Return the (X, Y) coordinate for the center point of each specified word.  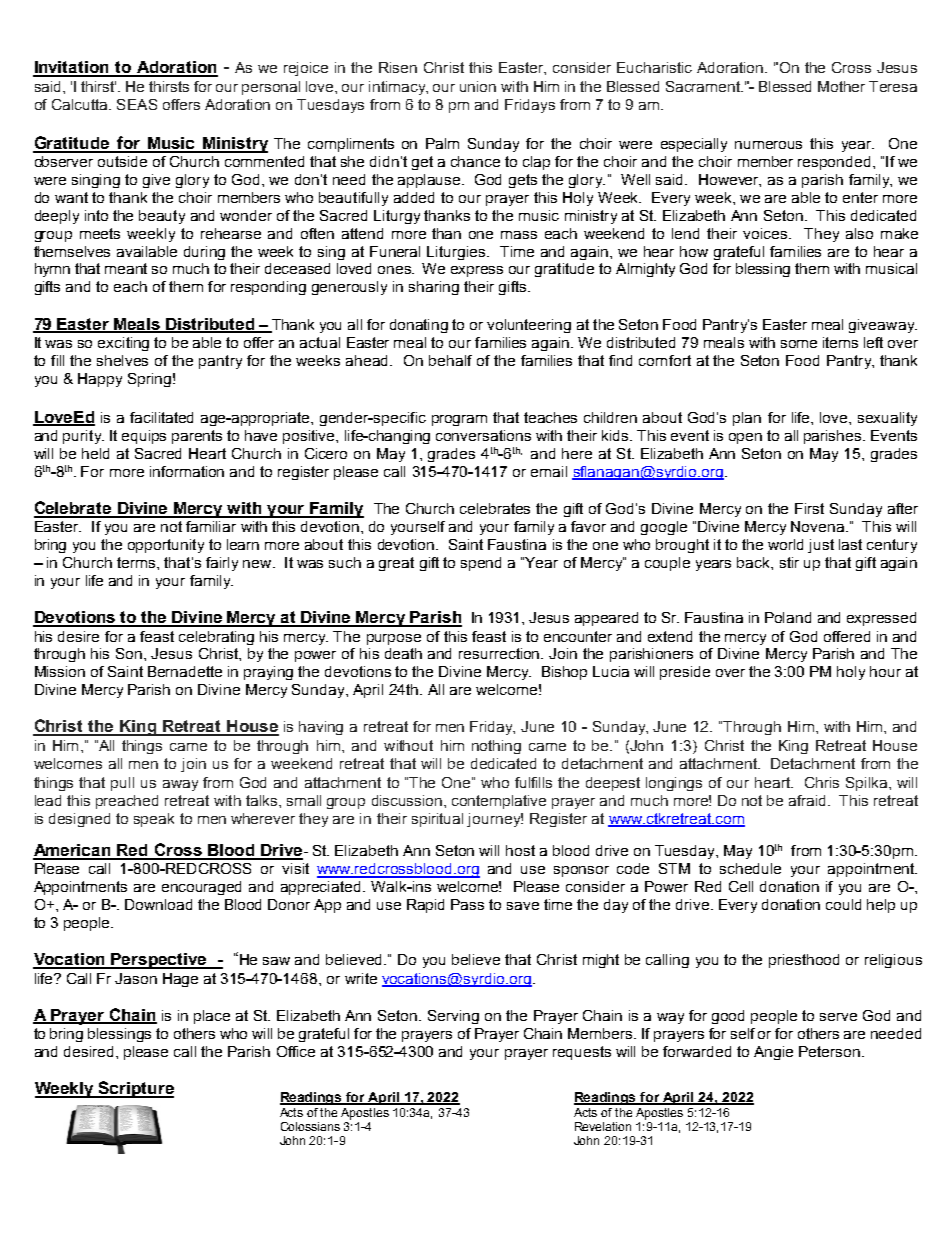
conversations (483, 435)
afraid (807, 800)
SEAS (137, 104)
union (478, 86)
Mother (841, 86)
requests (582, 1053)
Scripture (135, 1089)
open (745, 438)
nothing (496, 747)
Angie (773, 1053)
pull (122, 784)
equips (144, 437)
